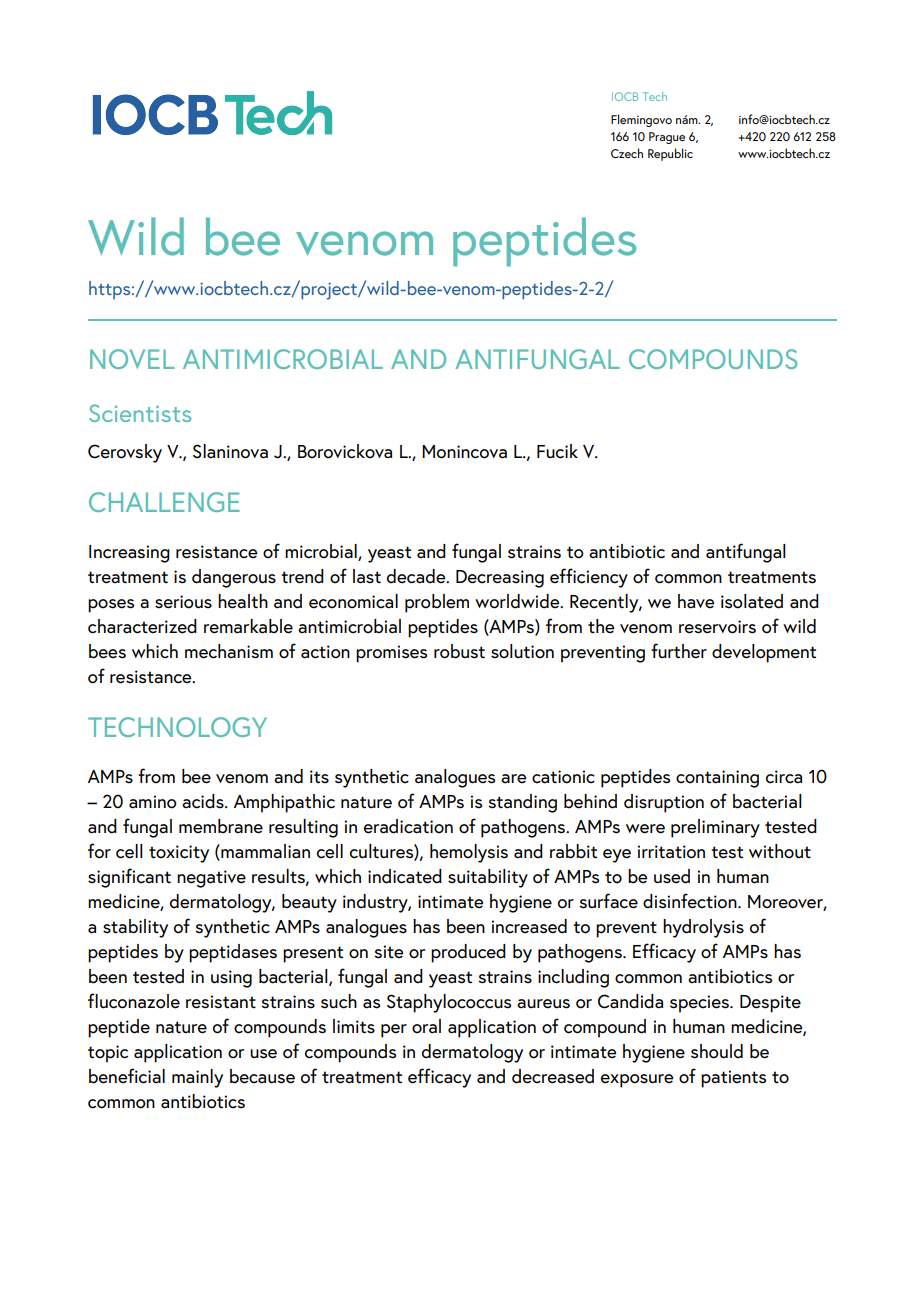 The height and width of the document is (1308, 924). Describe the element at coordinates (627, 153) in the document. I see `Czech` at that location.
